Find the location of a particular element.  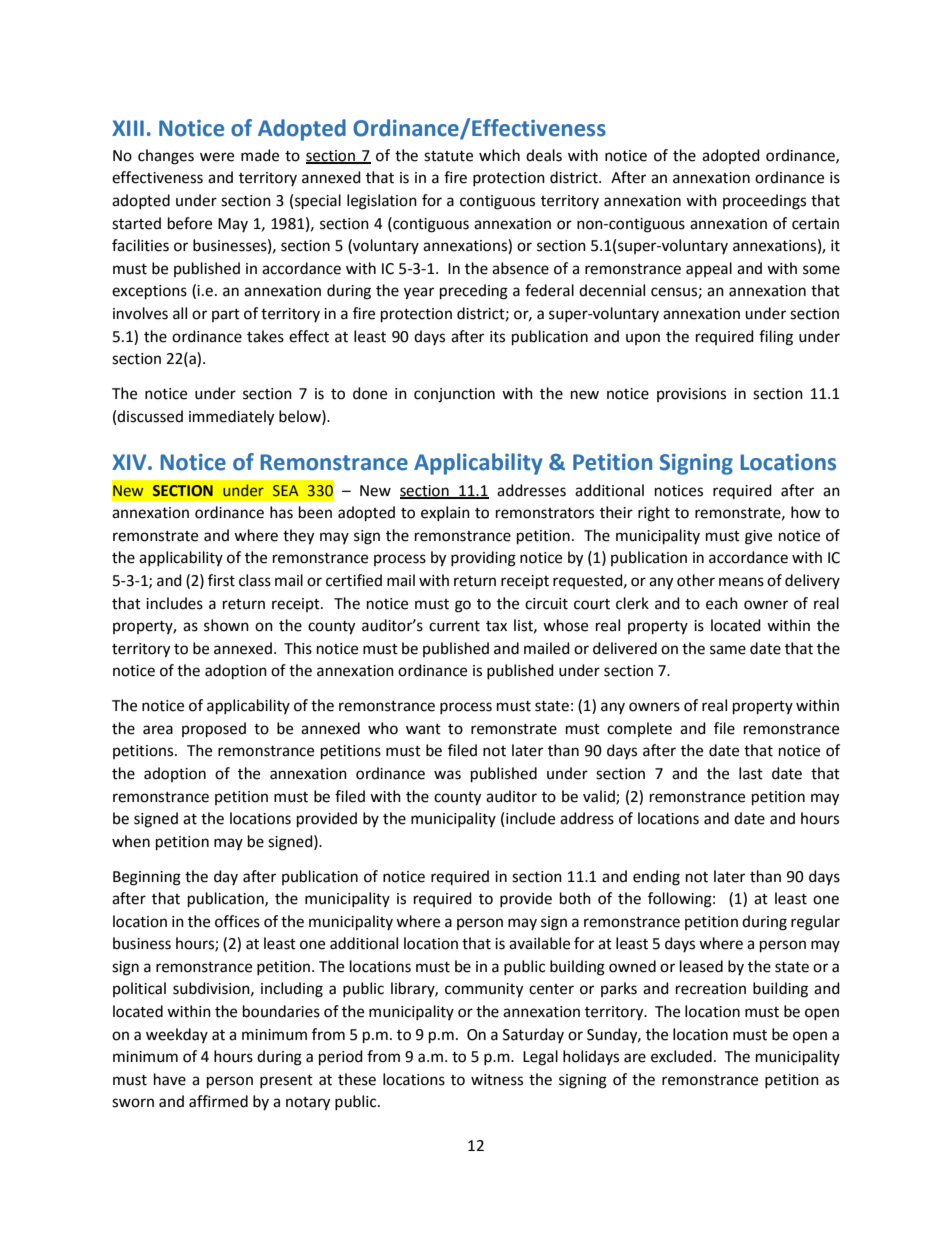

ending is located at coordinates (656, 878).
